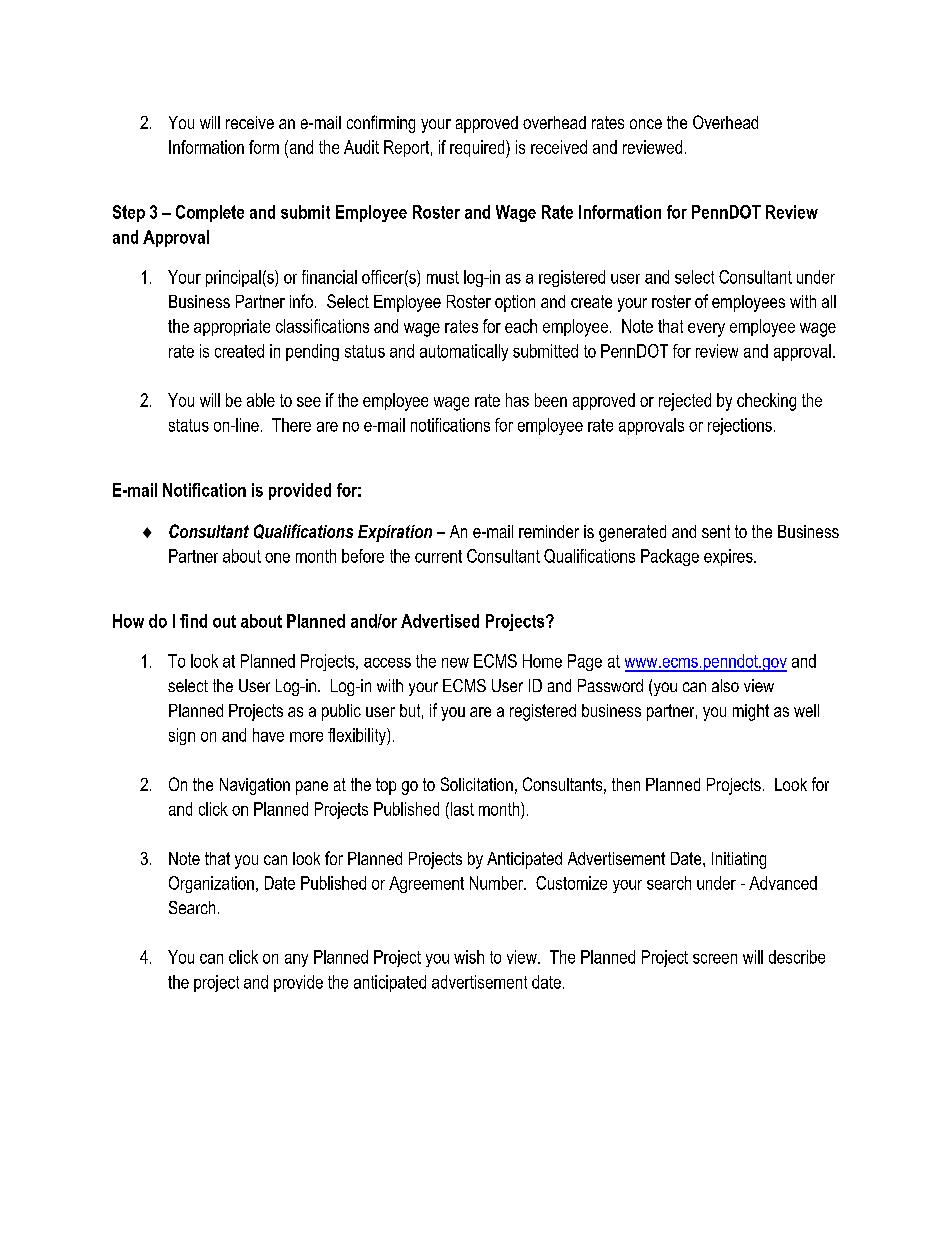 This document has width=952, height=1233. I want to click on Organization, so click(211, 884).
